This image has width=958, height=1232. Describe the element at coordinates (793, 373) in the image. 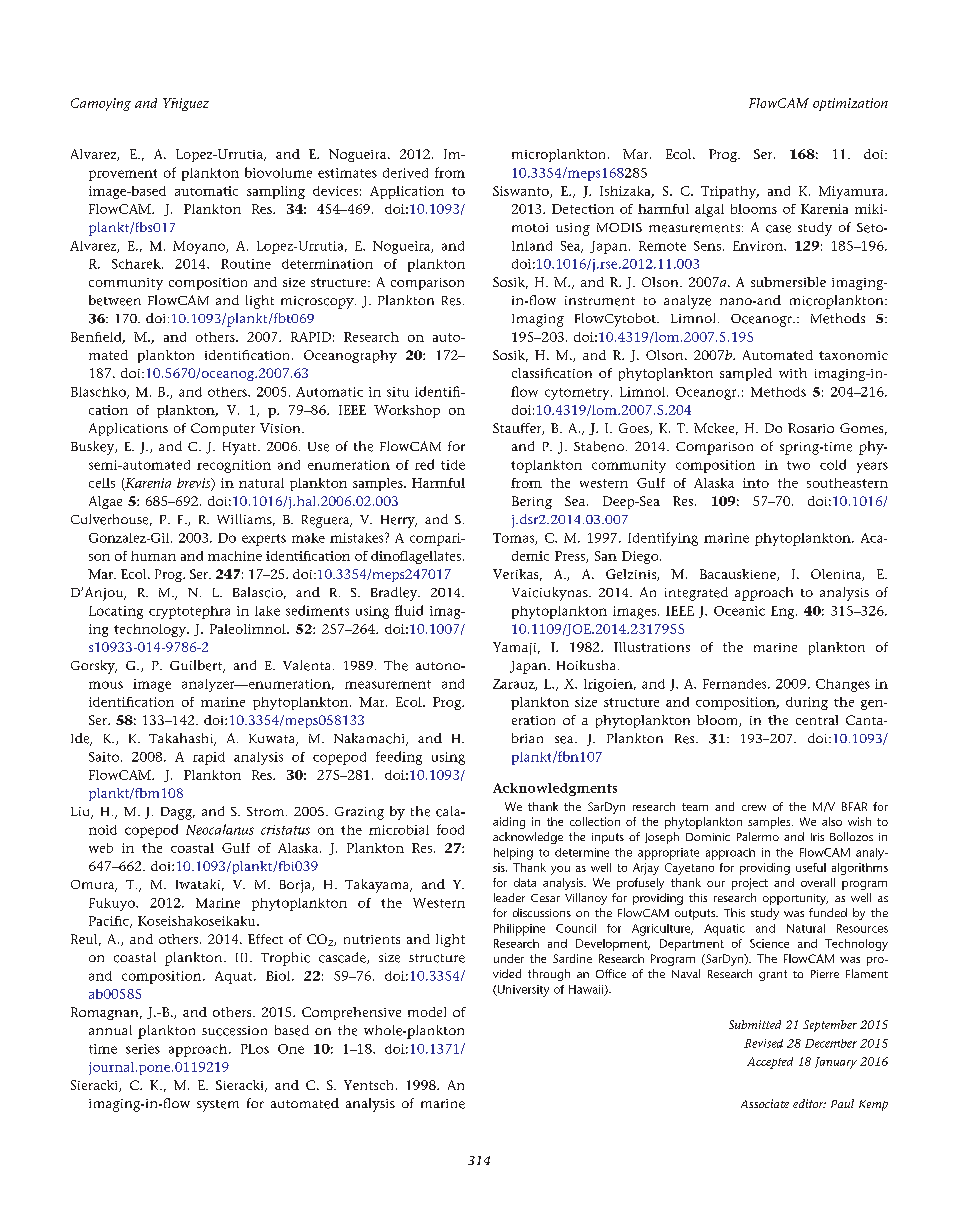

I see `with` at that location.
